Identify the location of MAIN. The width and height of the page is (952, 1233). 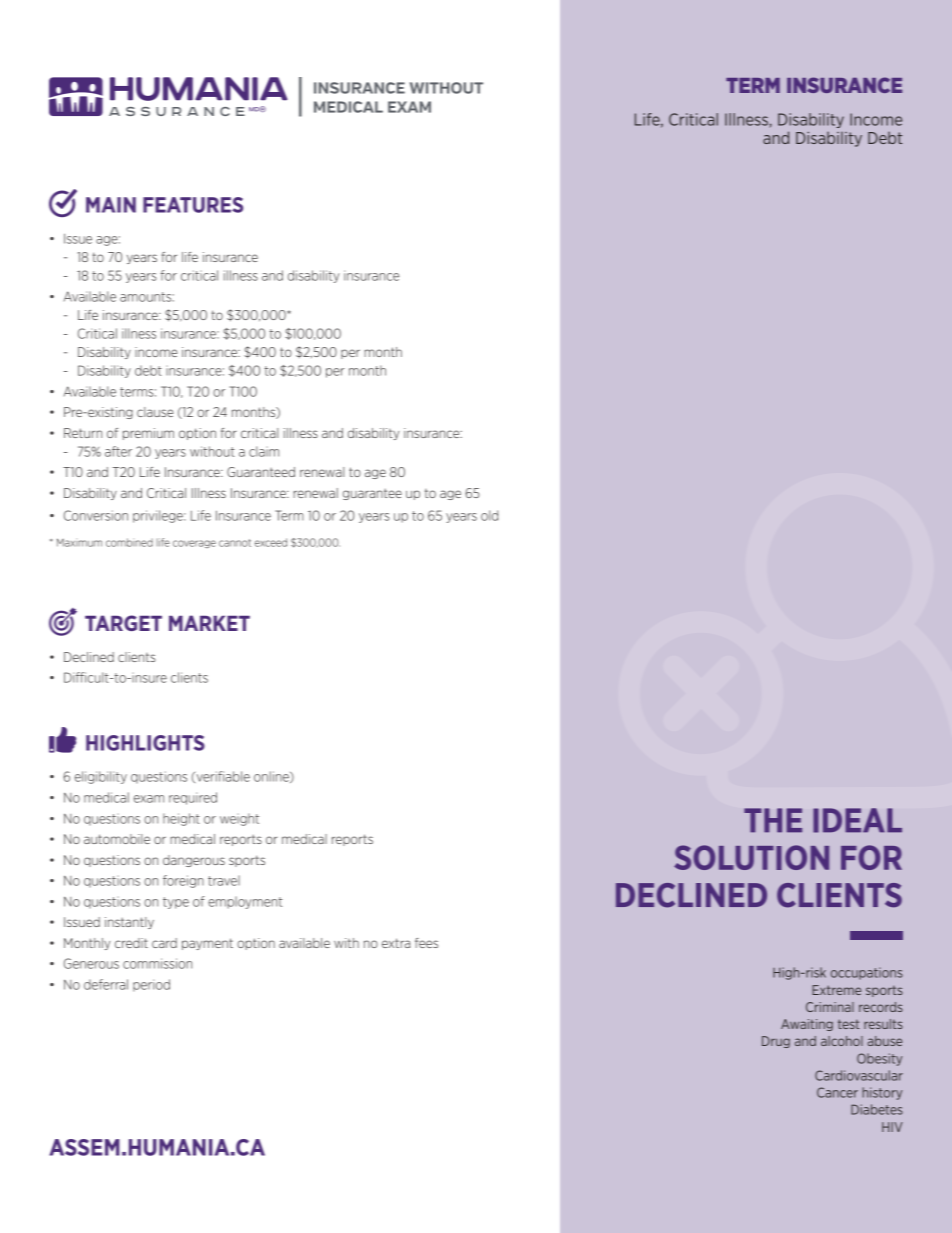
(111, 205).
